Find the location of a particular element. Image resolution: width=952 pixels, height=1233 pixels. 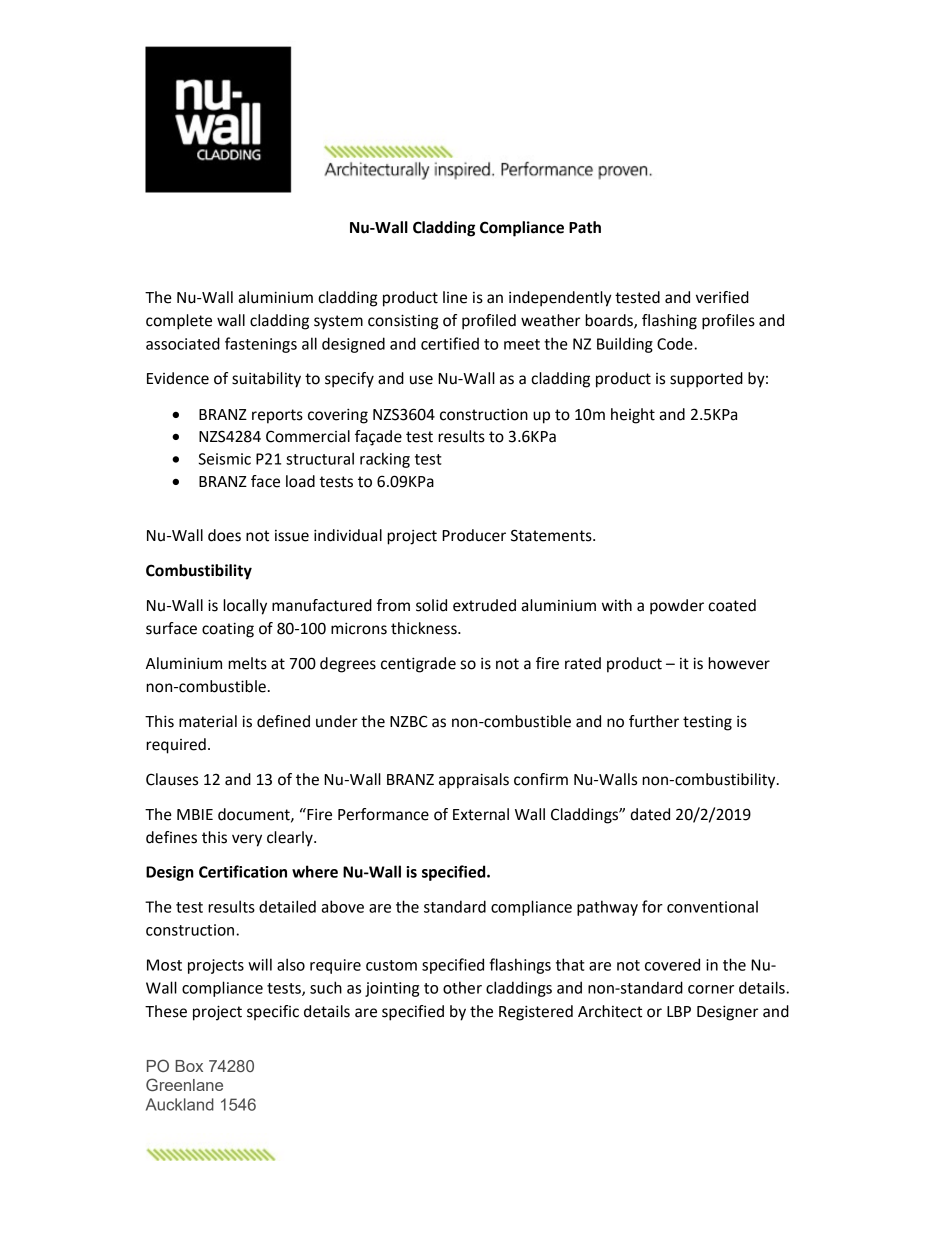

does is located at coordinates (224, 535).
